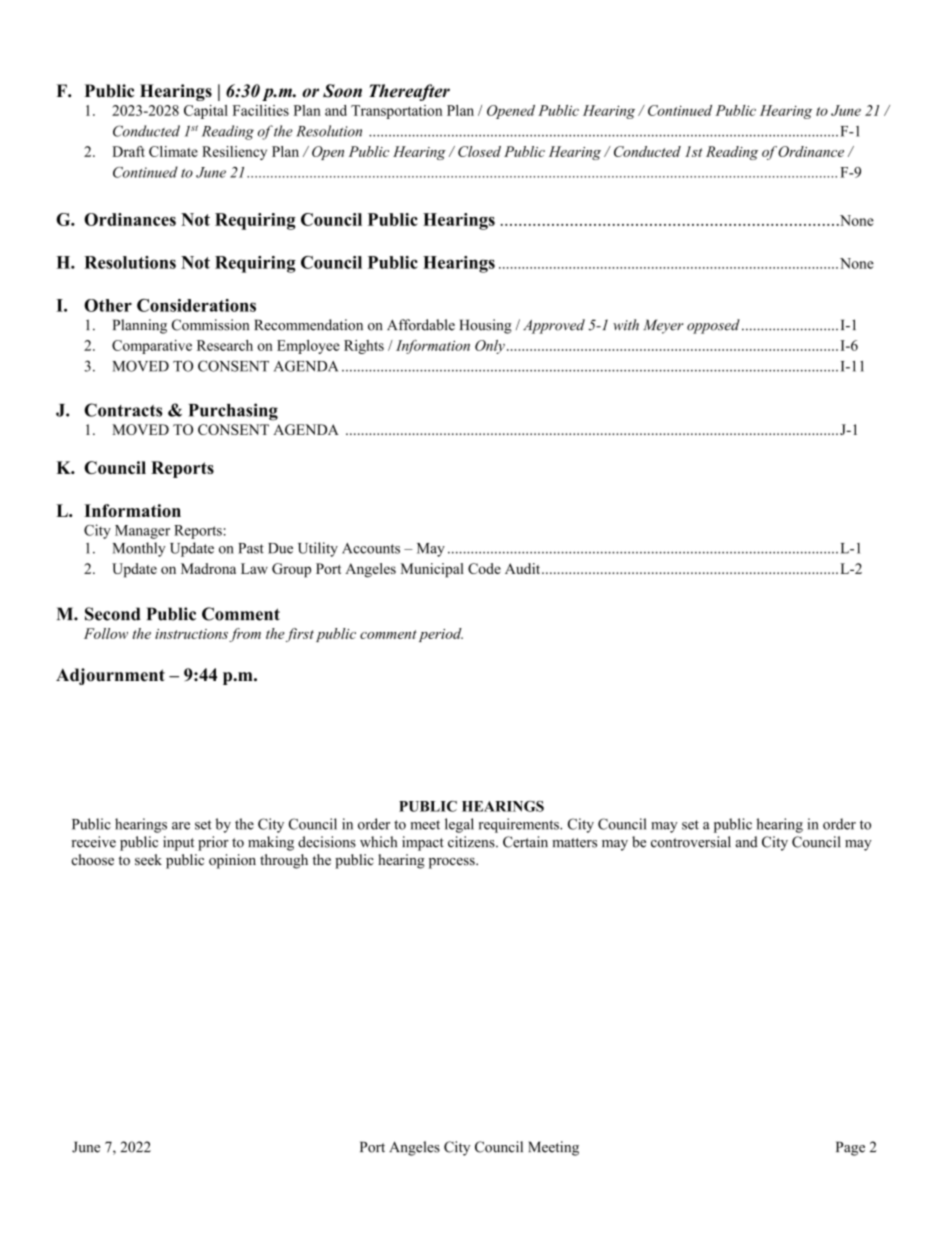 This image has height=1233, width=952. I want to click on opinion, so click(232, 861).
